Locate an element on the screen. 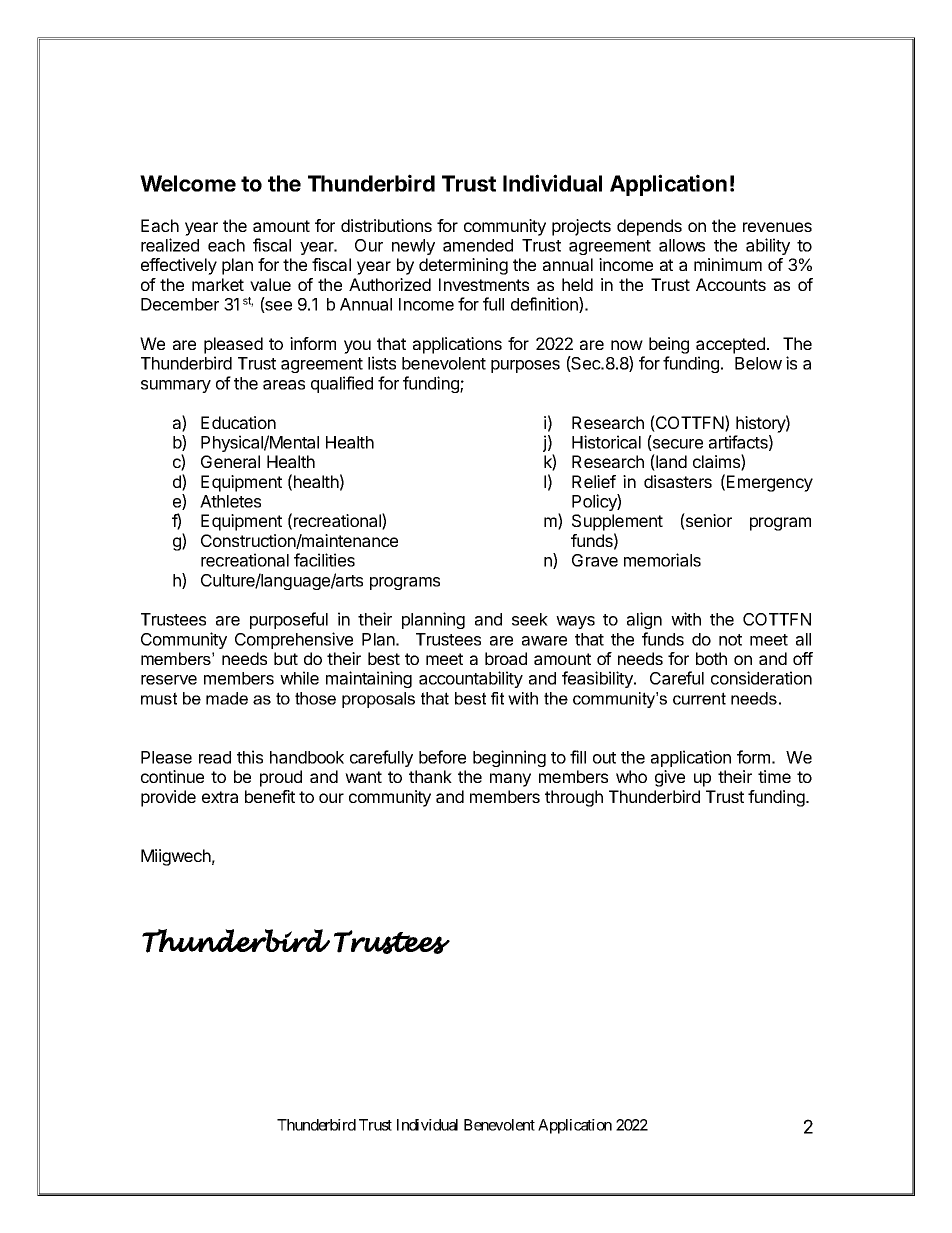 Image resolution: width=952 pixels, height=1233 pixels. amended is located at coordinates (478, 245).
